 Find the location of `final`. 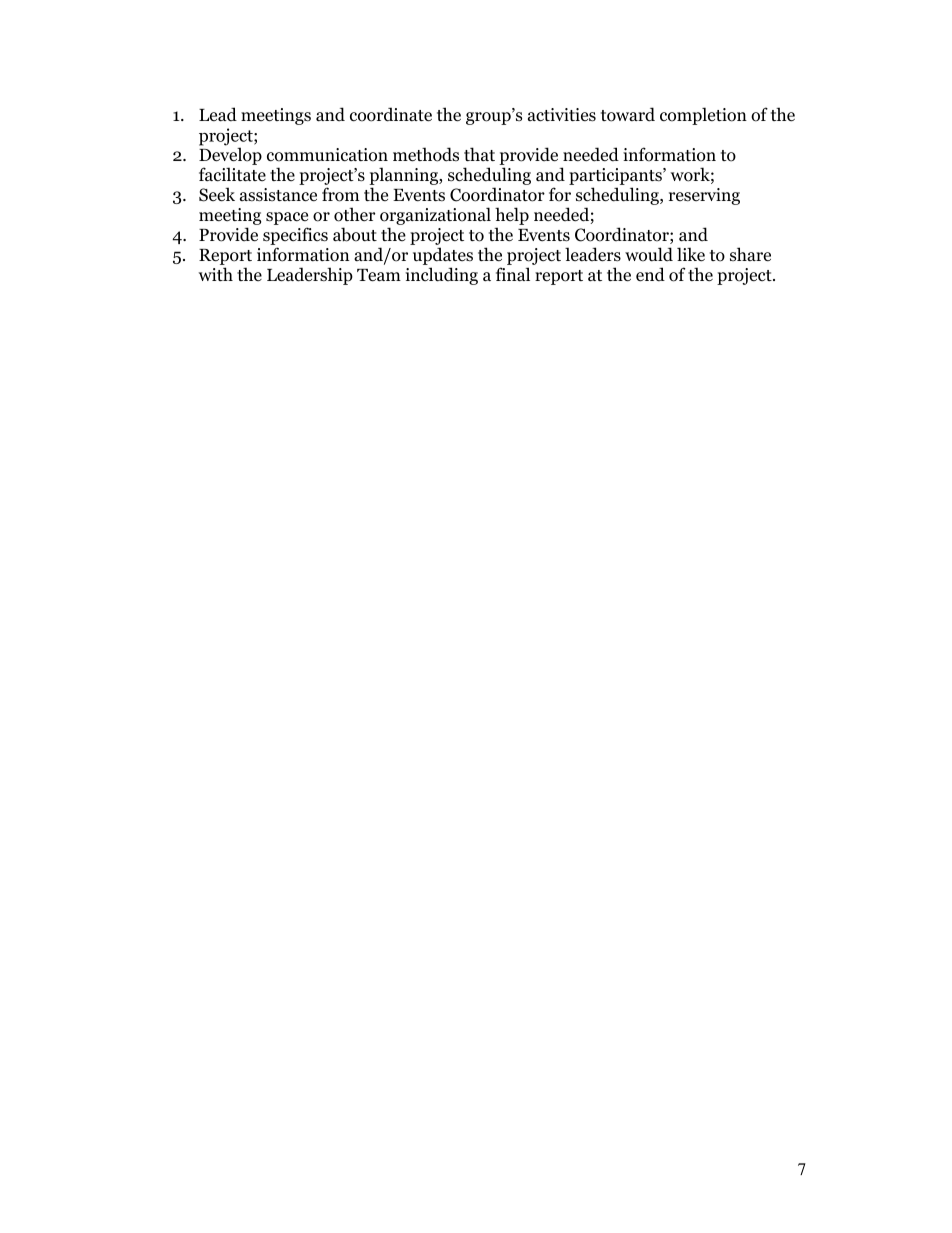

final is located at coordinates (513, 274).
